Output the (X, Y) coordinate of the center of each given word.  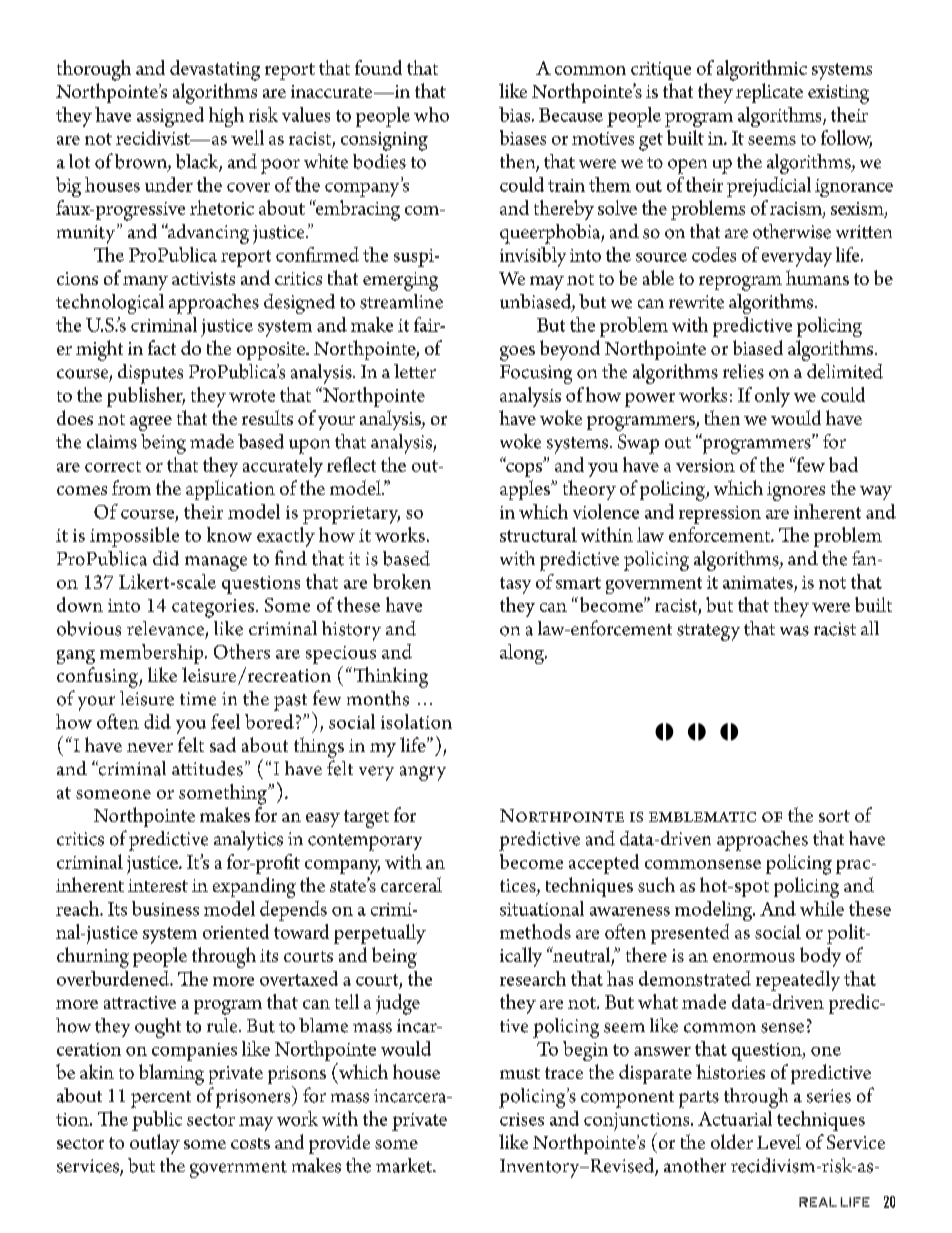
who (431, 114)
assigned (170, 117)
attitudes (207, 768)
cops (524, 468)
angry (423, 773)
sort (834, 816)
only (772, 397)
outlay (155, 1144)
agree (151, 423)
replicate (769, 93)
